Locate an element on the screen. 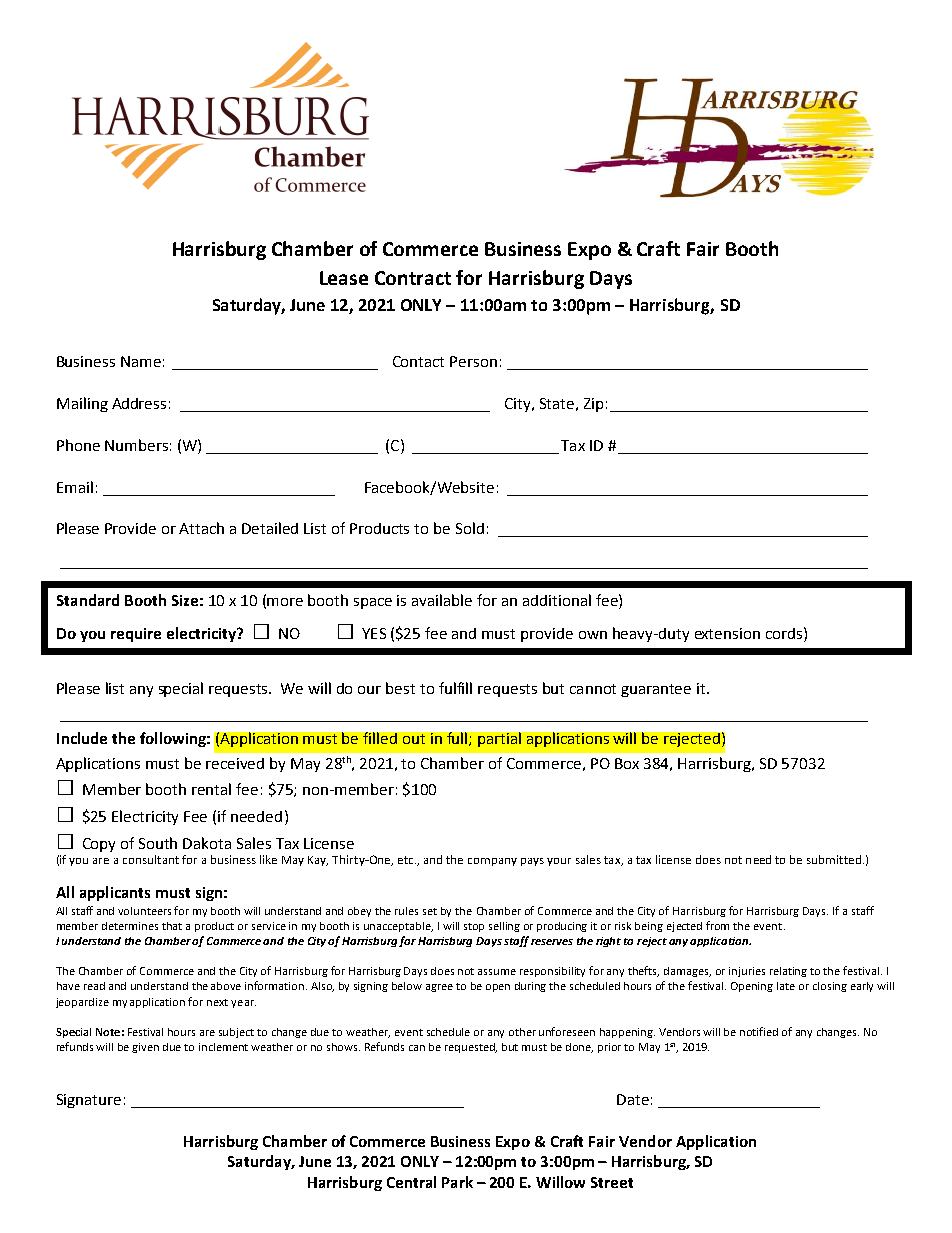  given is located at coordinates (145, 1048).
